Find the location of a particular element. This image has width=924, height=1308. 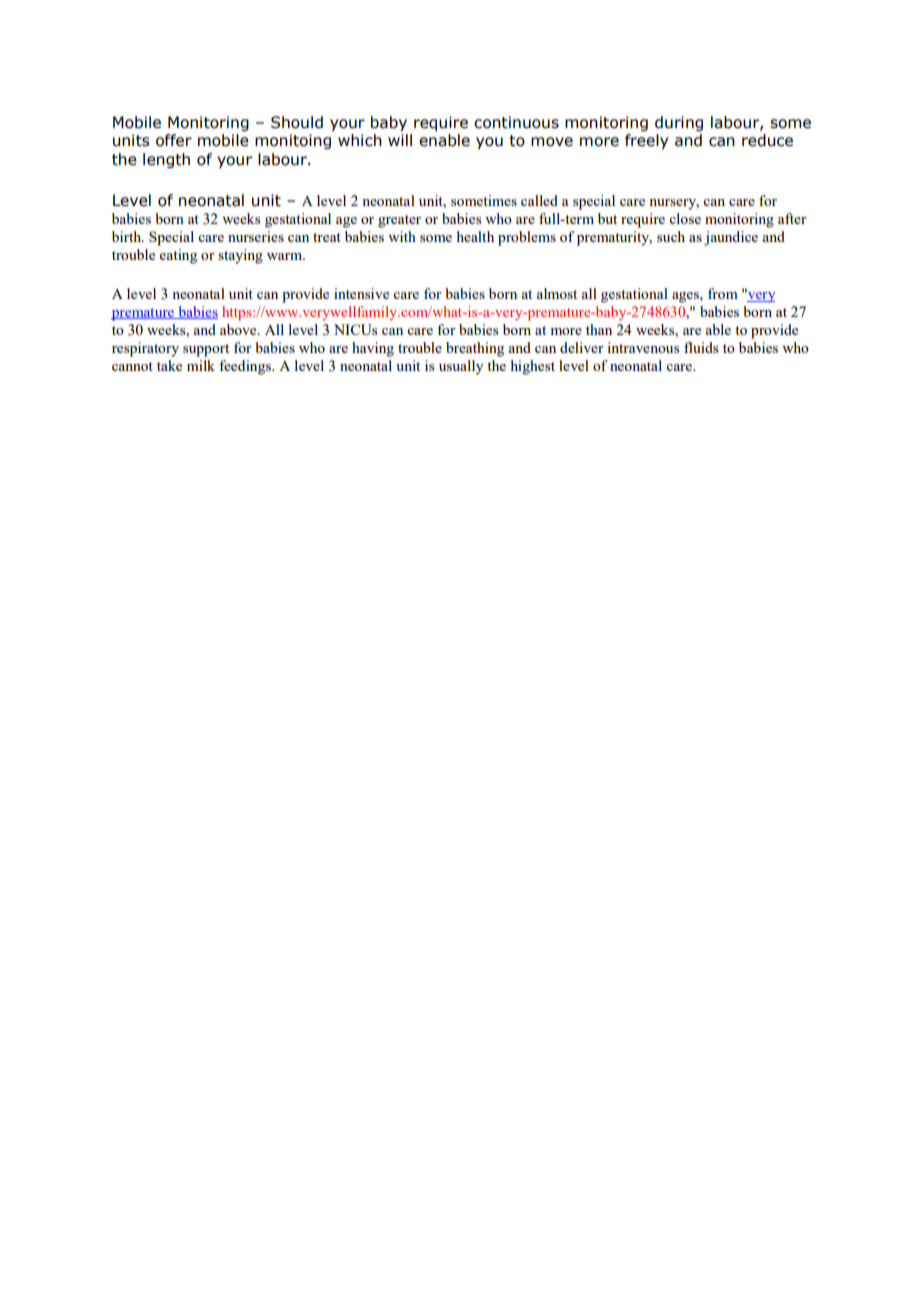

usually is located at coordinates (461, 367).
